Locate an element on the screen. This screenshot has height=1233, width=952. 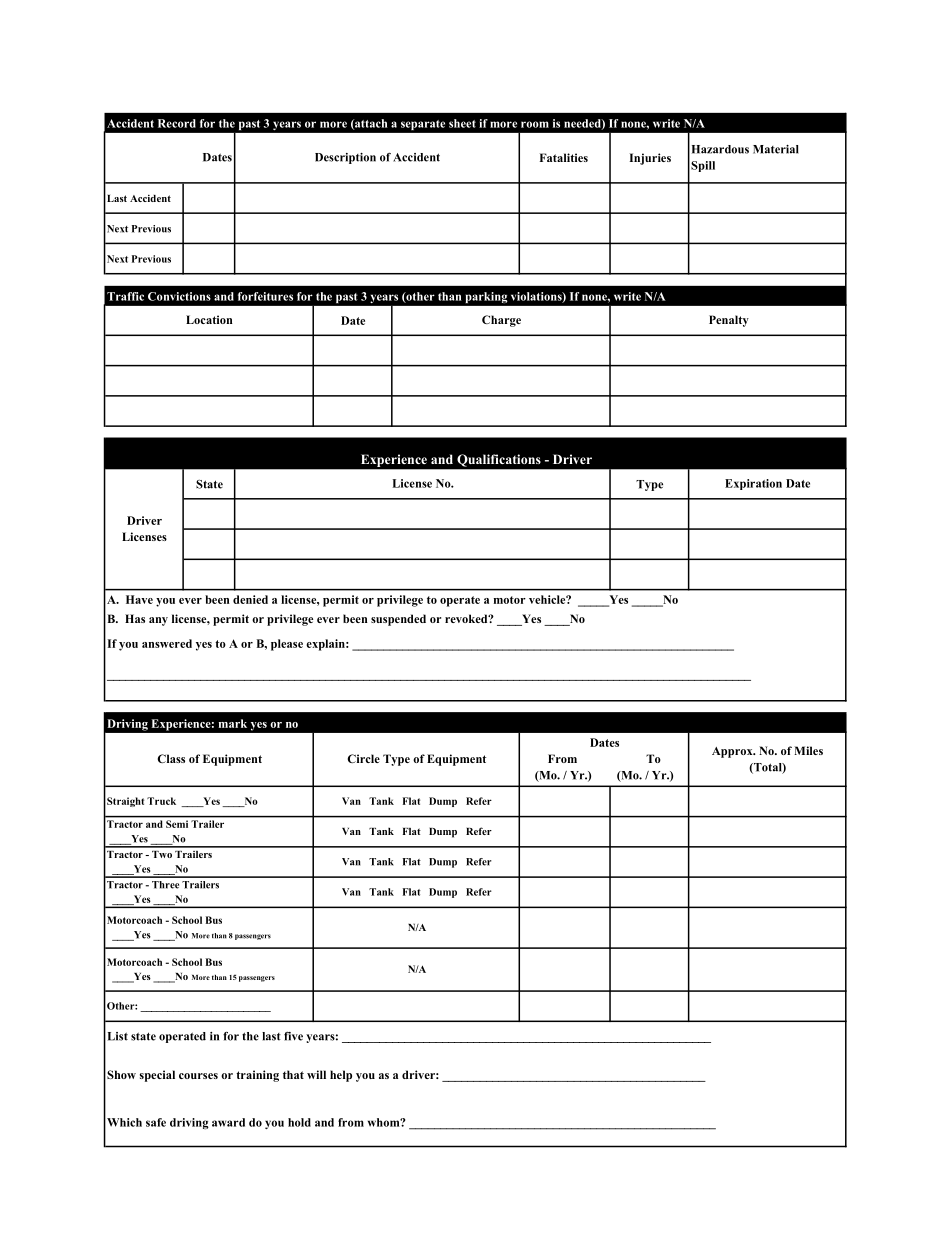
mark is located at coordinates (233, 723).
